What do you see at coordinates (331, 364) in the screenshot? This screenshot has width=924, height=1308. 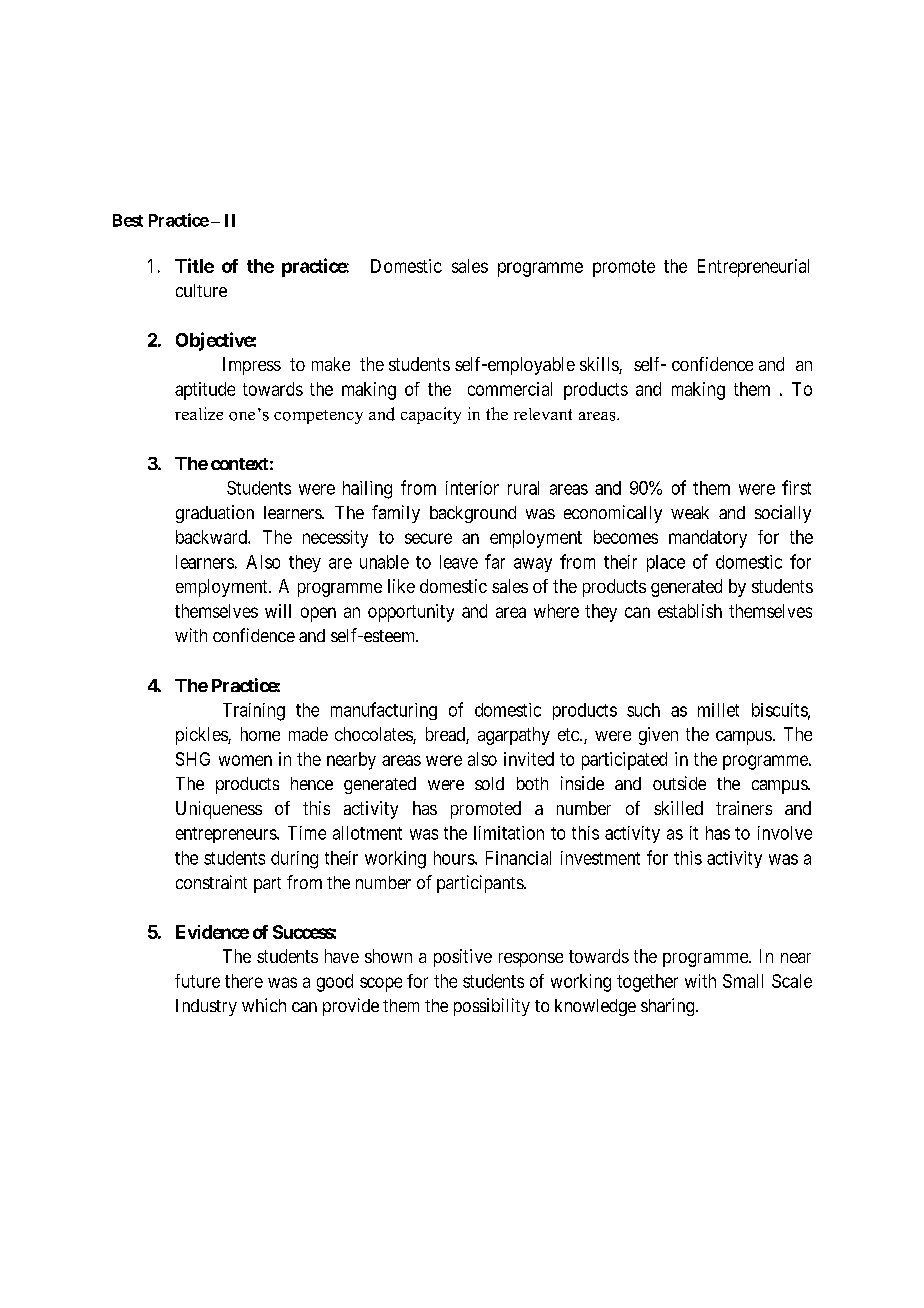 I see `make` at bounding box center [331, 364].
